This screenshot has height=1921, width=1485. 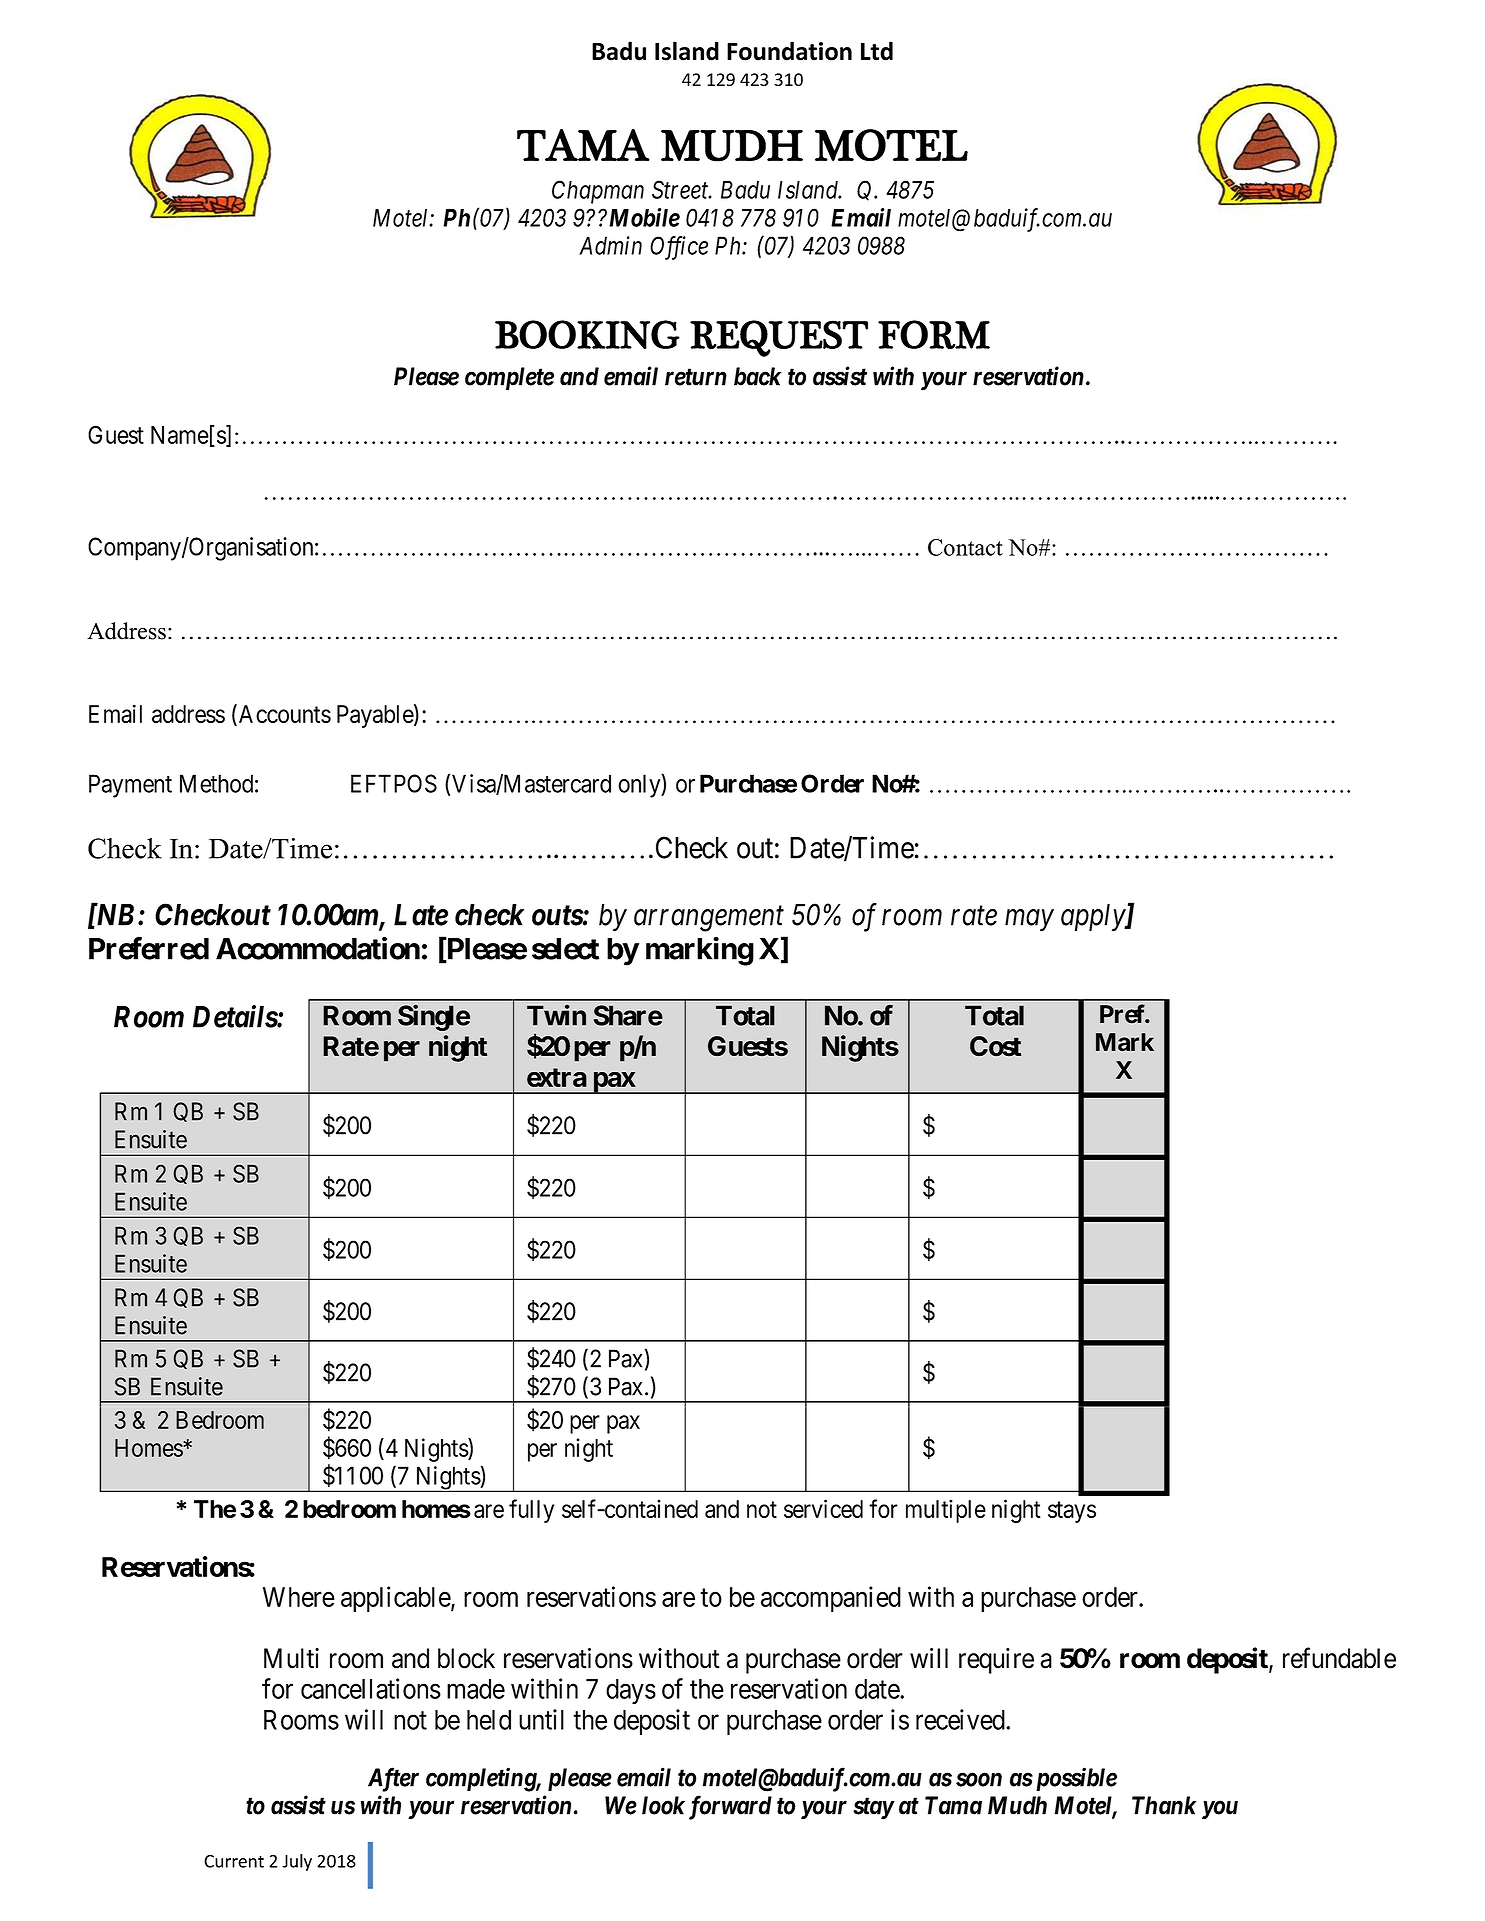 What do you see at coordinates (557, 1077) in the screenshot?
I see `extra` at bounding box center [557, 1077].
